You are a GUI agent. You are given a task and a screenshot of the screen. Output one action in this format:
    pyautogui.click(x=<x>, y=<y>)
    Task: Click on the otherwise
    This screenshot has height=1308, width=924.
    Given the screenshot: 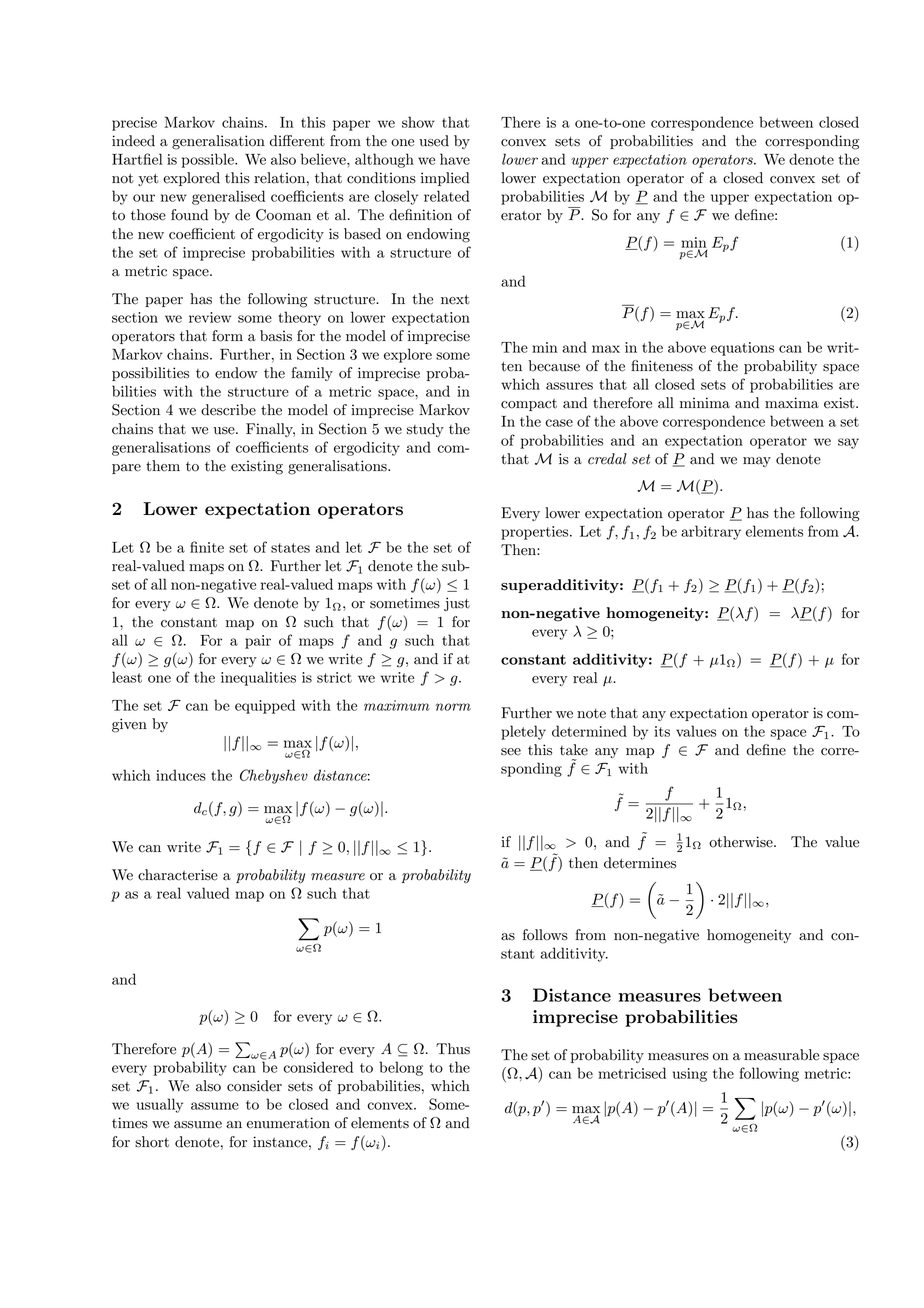 What is the action you would take?
    pyautogui.click(x=742, y=842)
